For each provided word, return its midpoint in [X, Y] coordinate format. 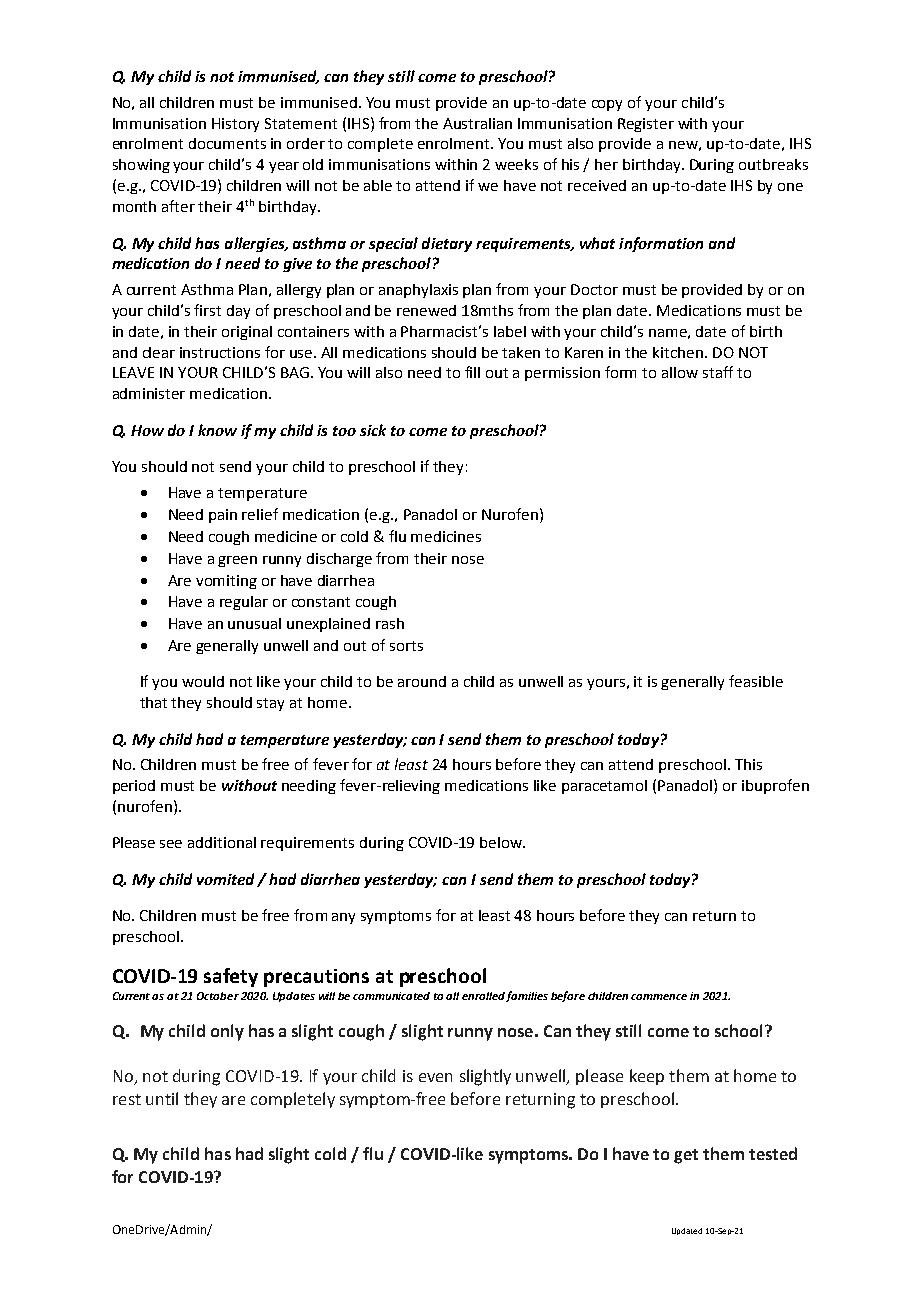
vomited [225, 879]
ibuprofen [775, 786]
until [162, 1098]
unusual [254, 623]
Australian [477, 123]
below [502, 842]
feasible [756, 681]
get [686, 1156]
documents [227, 143]
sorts [406, 646]
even [435, 1077]
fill [472, 372]
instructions [220, 352]
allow [680, 372]
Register [646, 125]
